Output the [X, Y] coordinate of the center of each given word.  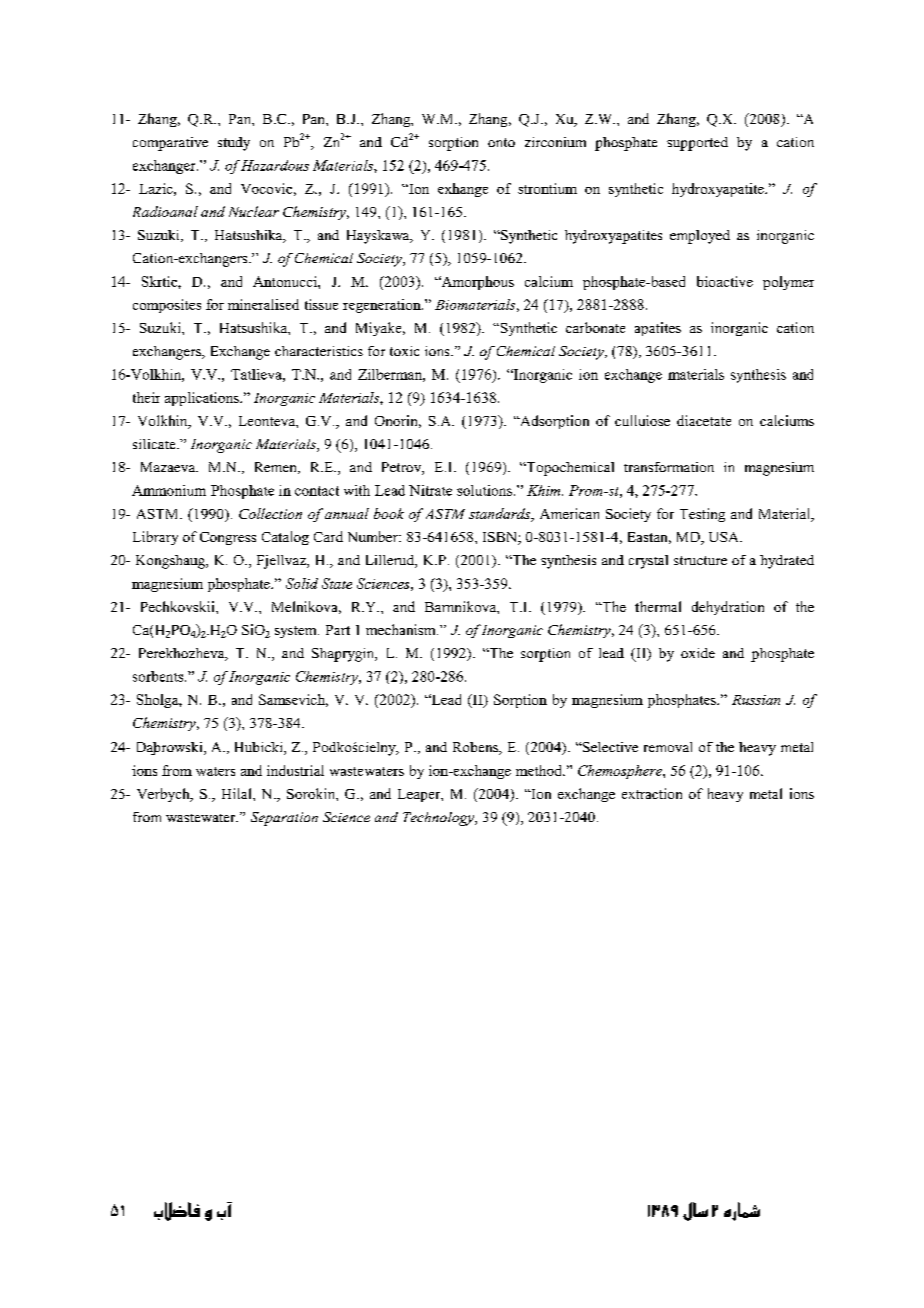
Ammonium [169, 490]
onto [501, 142]
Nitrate [430, 490]
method [540, 770]
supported [697, 144]
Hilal [238, 793]
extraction [652, 793]
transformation [669, 467]
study [234, 144]
